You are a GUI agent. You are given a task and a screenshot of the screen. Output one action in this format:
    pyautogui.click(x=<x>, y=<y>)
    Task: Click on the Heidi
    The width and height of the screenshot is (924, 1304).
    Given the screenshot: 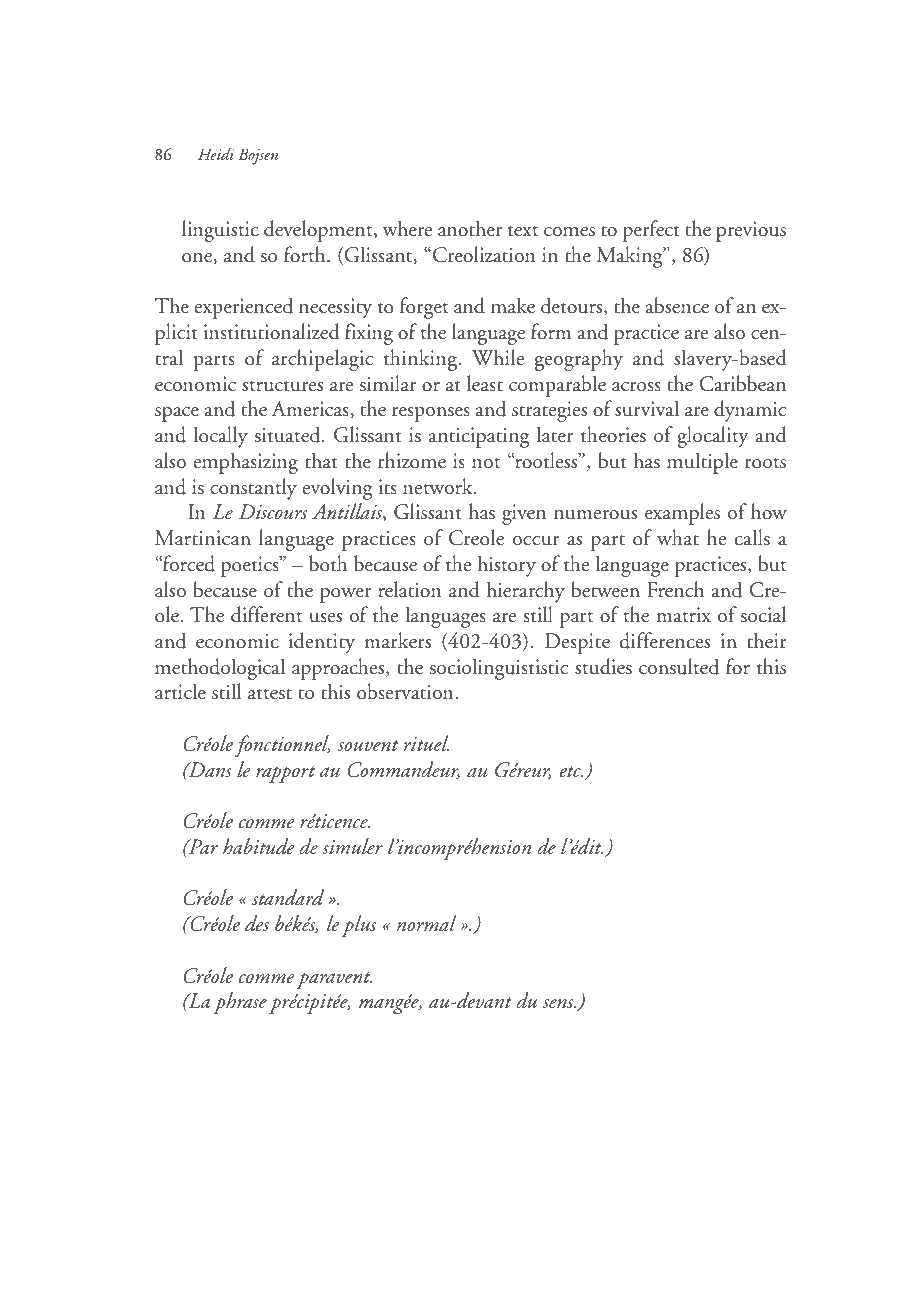 What is the action you would take?
    pyautogui.click(x=216, y=154)
